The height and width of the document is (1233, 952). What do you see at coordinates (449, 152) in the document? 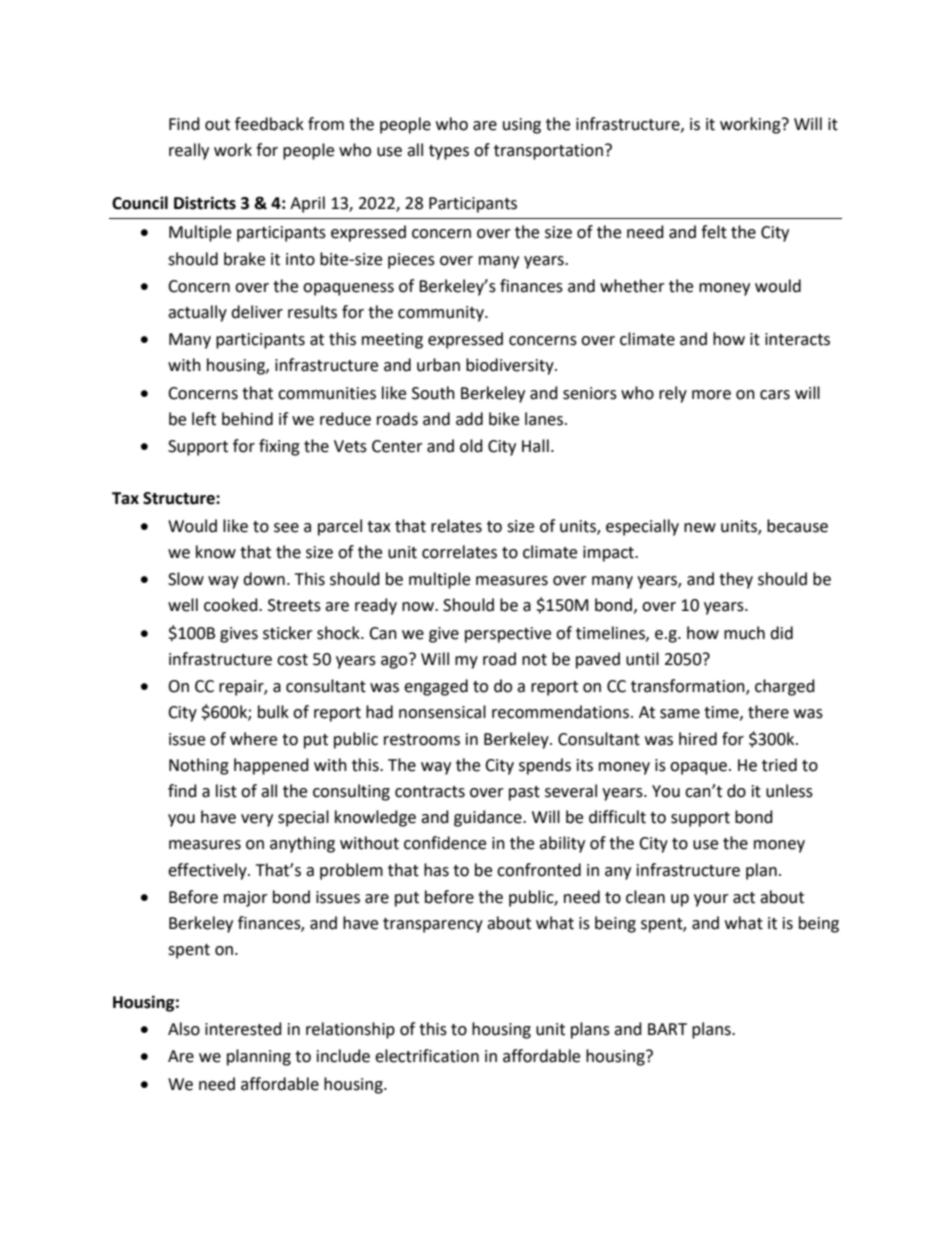
I see `types` at bounding box center [449, 152].
